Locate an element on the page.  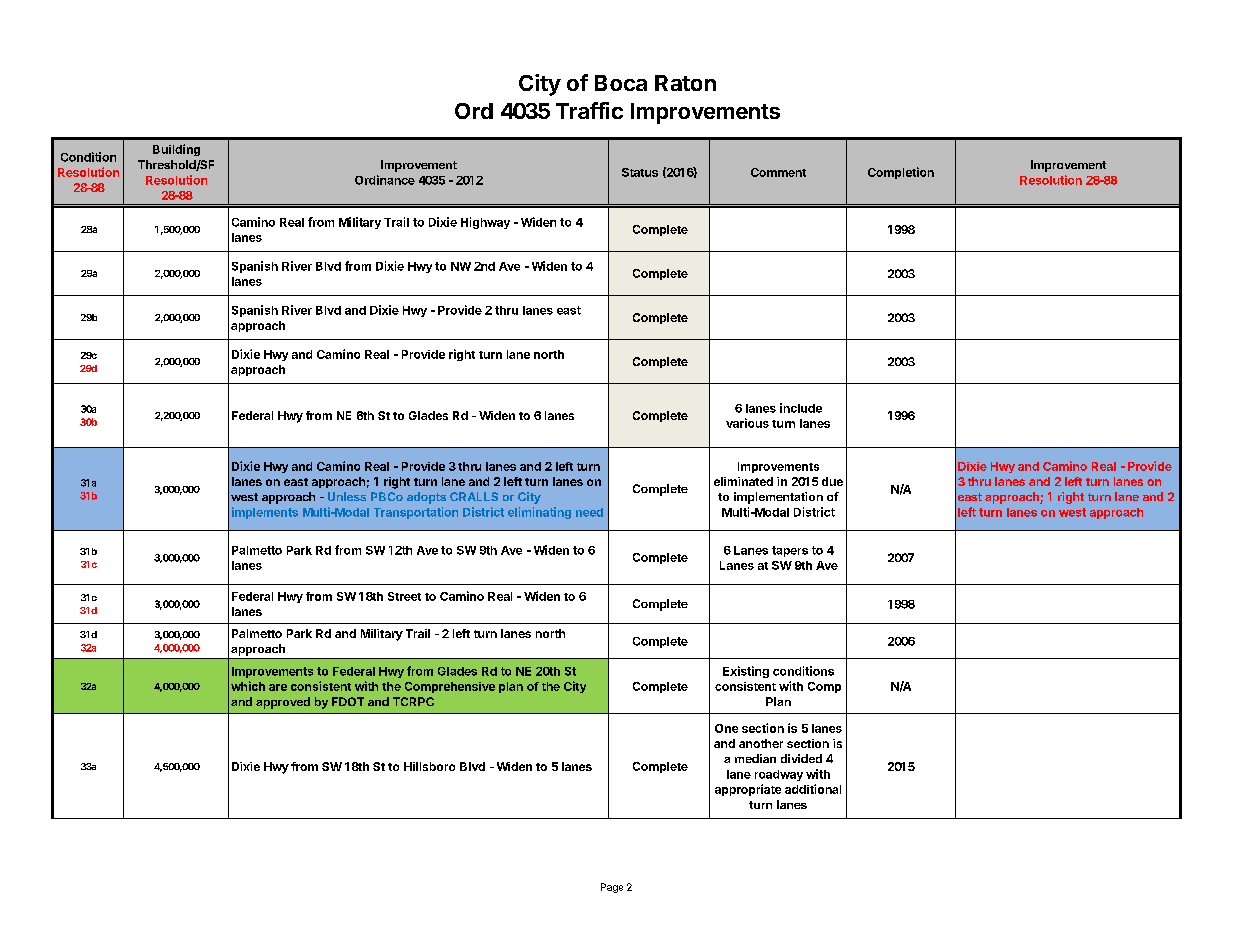
Building is located at coordinates (176, 150).
